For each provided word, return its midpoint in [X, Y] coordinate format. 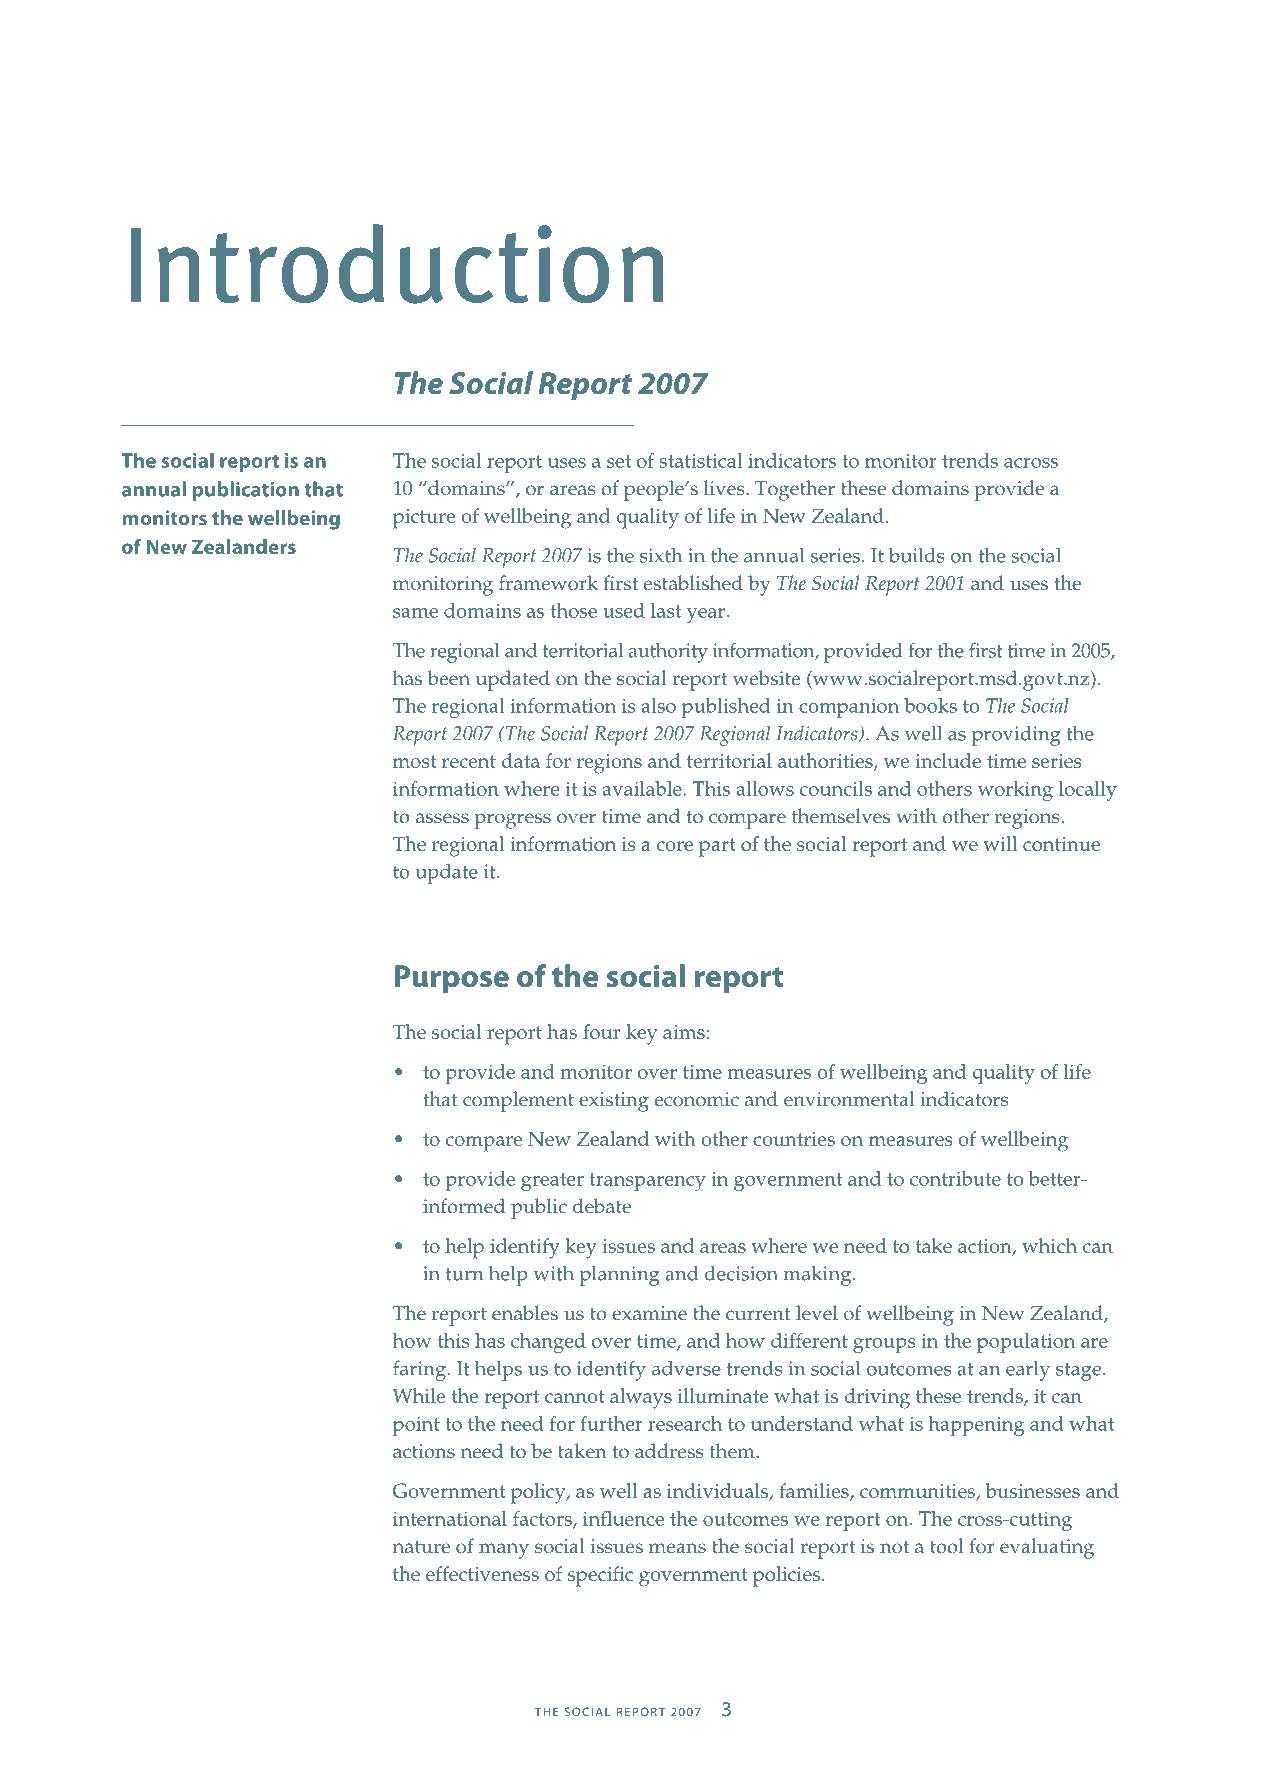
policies [786, 1576]
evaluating [1047, 1548]
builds [917, 555]
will [1000, 843]
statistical [700, 460]
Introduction [397, 264]
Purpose [451, 979]
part [717, 847]
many [504, 1551]
